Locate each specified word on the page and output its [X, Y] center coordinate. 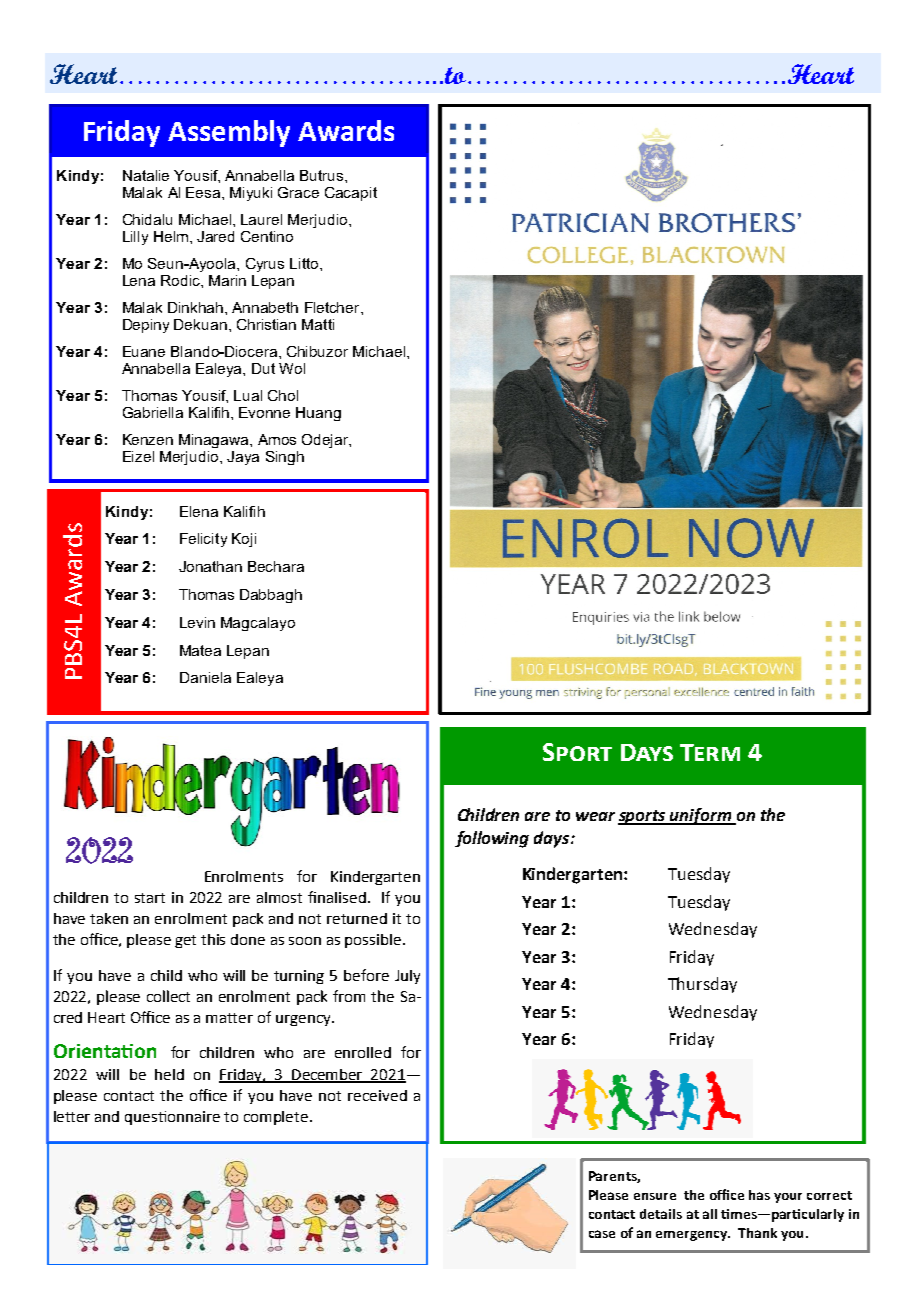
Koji [244, 540]
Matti [318, 324]
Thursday [702, 985]
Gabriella [153, 412]
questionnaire [172, 1118]
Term [710, 752]
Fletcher [333, 307]
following [492, 839]
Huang [318, 414]
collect [168, 996]
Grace [298, 192]
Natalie [146, 175]
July [407, 977]
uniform [701, 816]
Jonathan [210, 566]
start [150, 898]
